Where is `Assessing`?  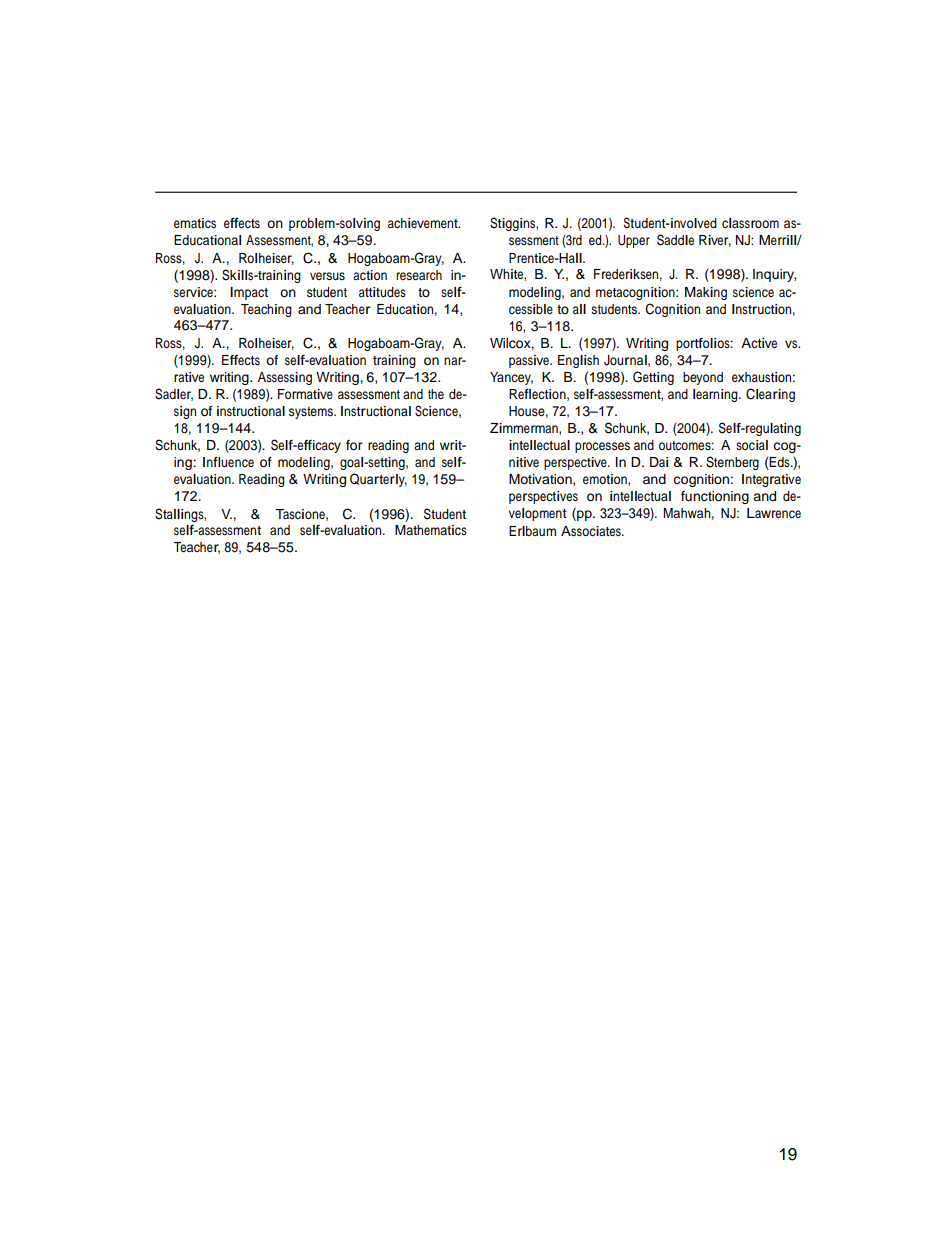 Assessing is located at coordinates (285, 378).
